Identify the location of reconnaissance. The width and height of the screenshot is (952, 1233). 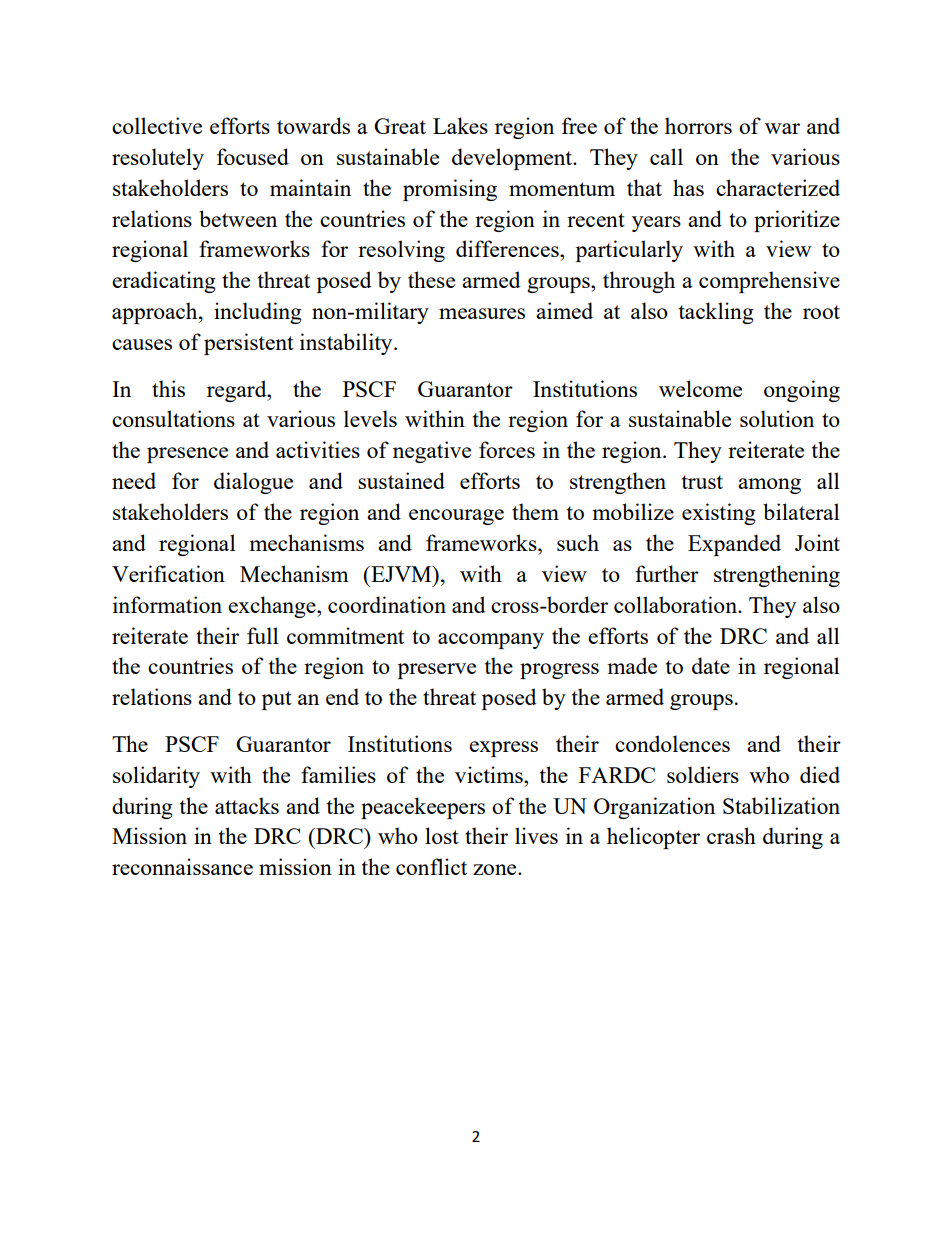
(182, 866).
